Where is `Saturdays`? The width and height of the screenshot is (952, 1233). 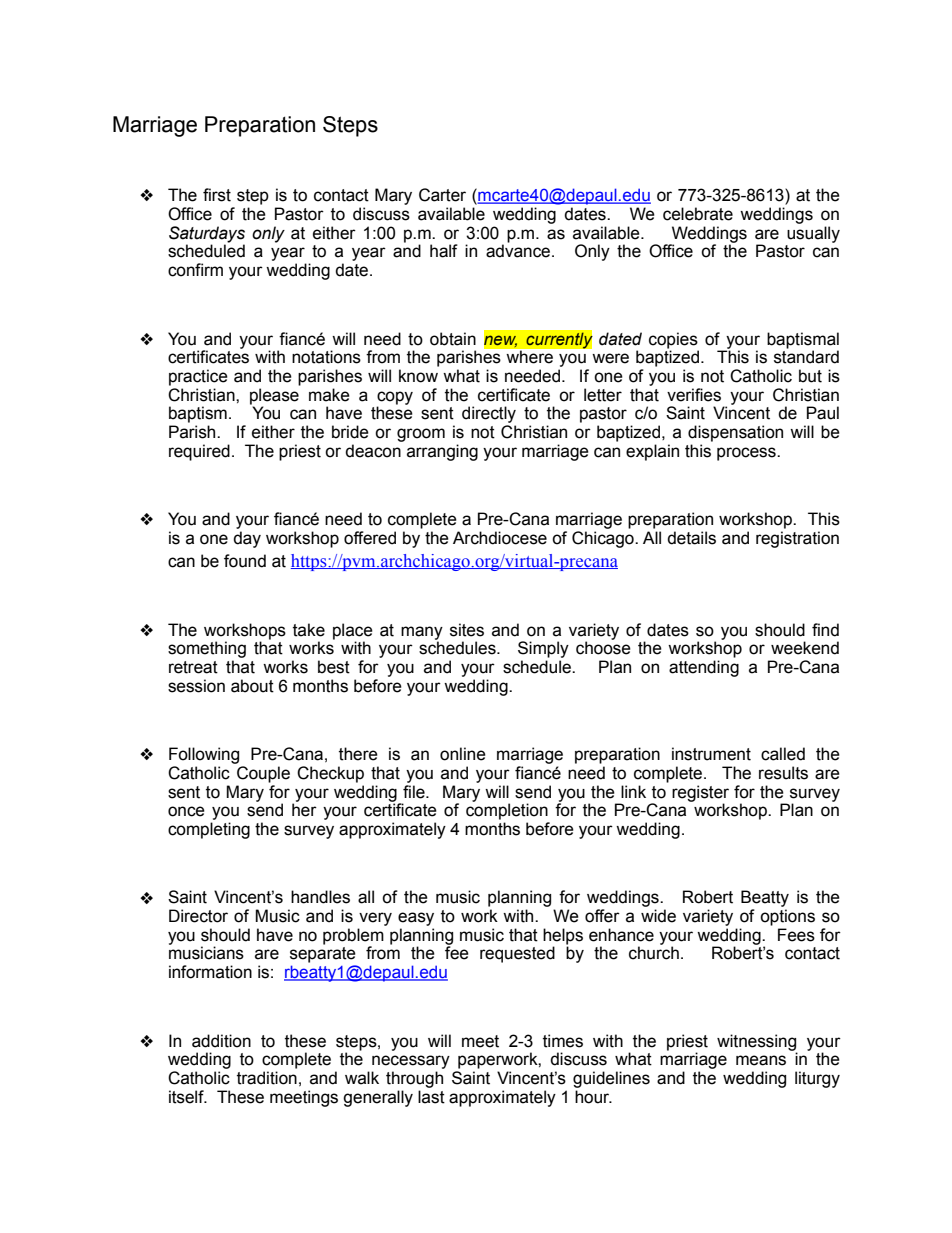
Saturdays is located at coordinates (207, 235).
